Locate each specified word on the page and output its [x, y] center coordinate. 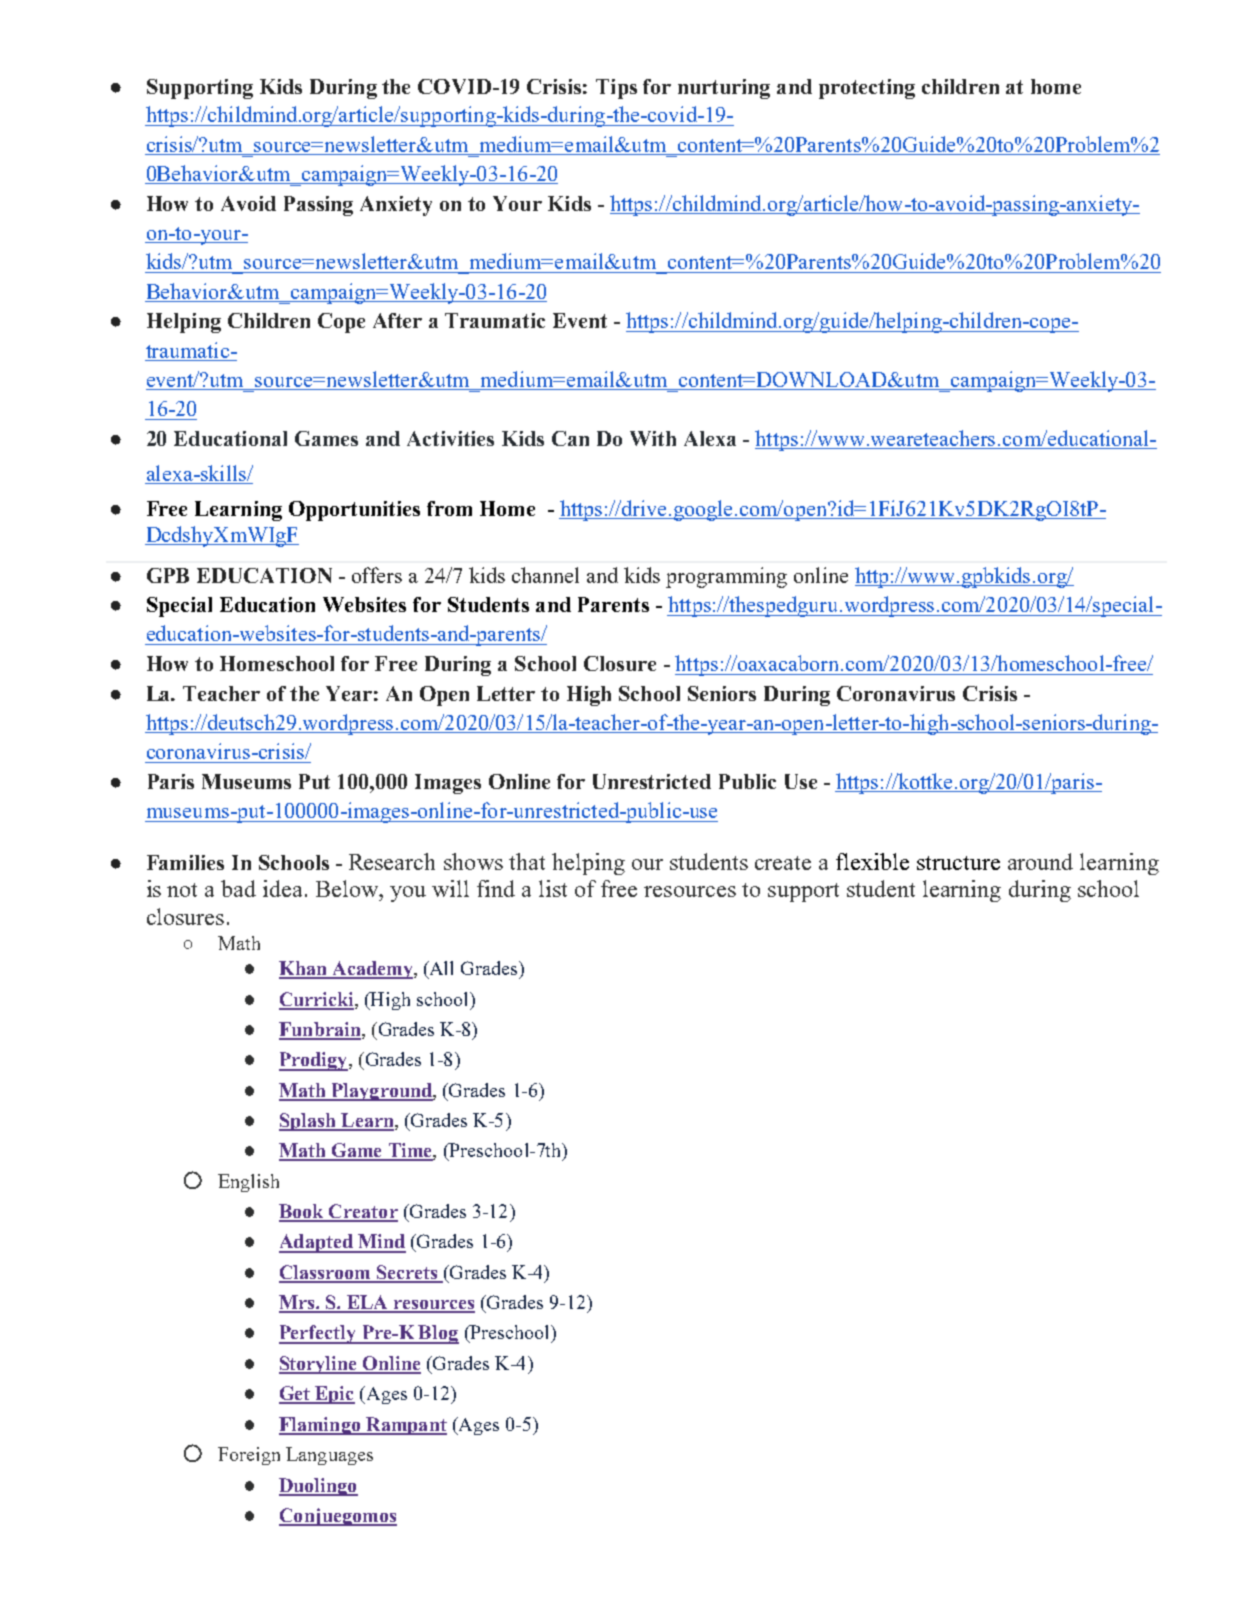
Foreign [249, 1456]
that [527, 861]
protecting [867, 89]
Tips [616, 89]
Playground [381, 1092]
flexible [872, 861]
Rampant [405, 1426]
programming [726, 577]
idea [282, 888]
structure [958, 863]
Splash [308, 1122]
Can [570, 438]
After [397, 320]
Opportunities [354, 511]
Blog [438, 1334]
